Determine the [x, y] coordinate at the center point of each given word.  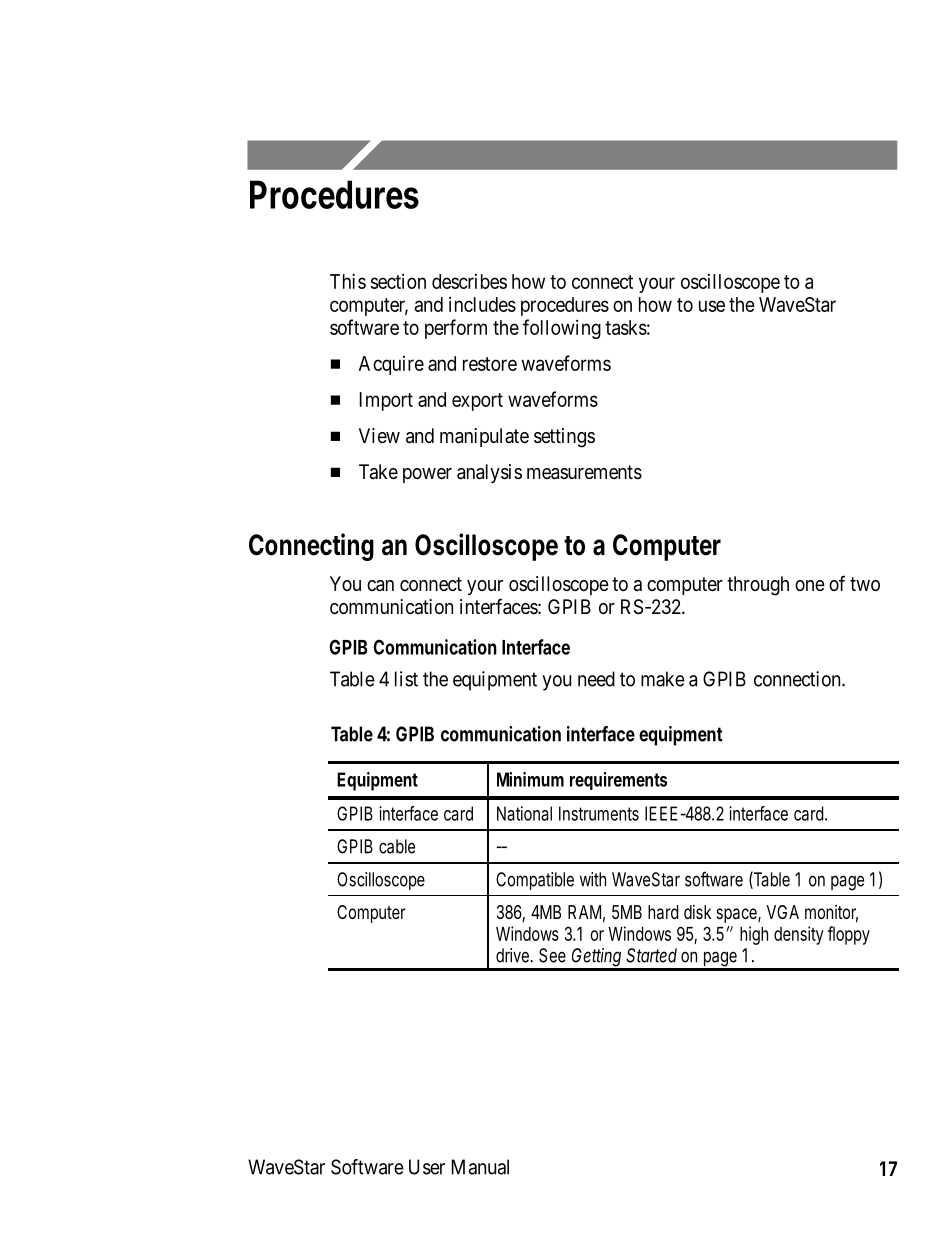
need [596, 679]
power [427, 475]
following [562, 329]
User [427, 1167]
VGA [782, 912]
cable [397, 846]
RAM [586, 913]
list [406, 679]
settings [564, 438]
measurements [584, 472]
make [663, 679]
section [398, 281]
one [810, 585]
